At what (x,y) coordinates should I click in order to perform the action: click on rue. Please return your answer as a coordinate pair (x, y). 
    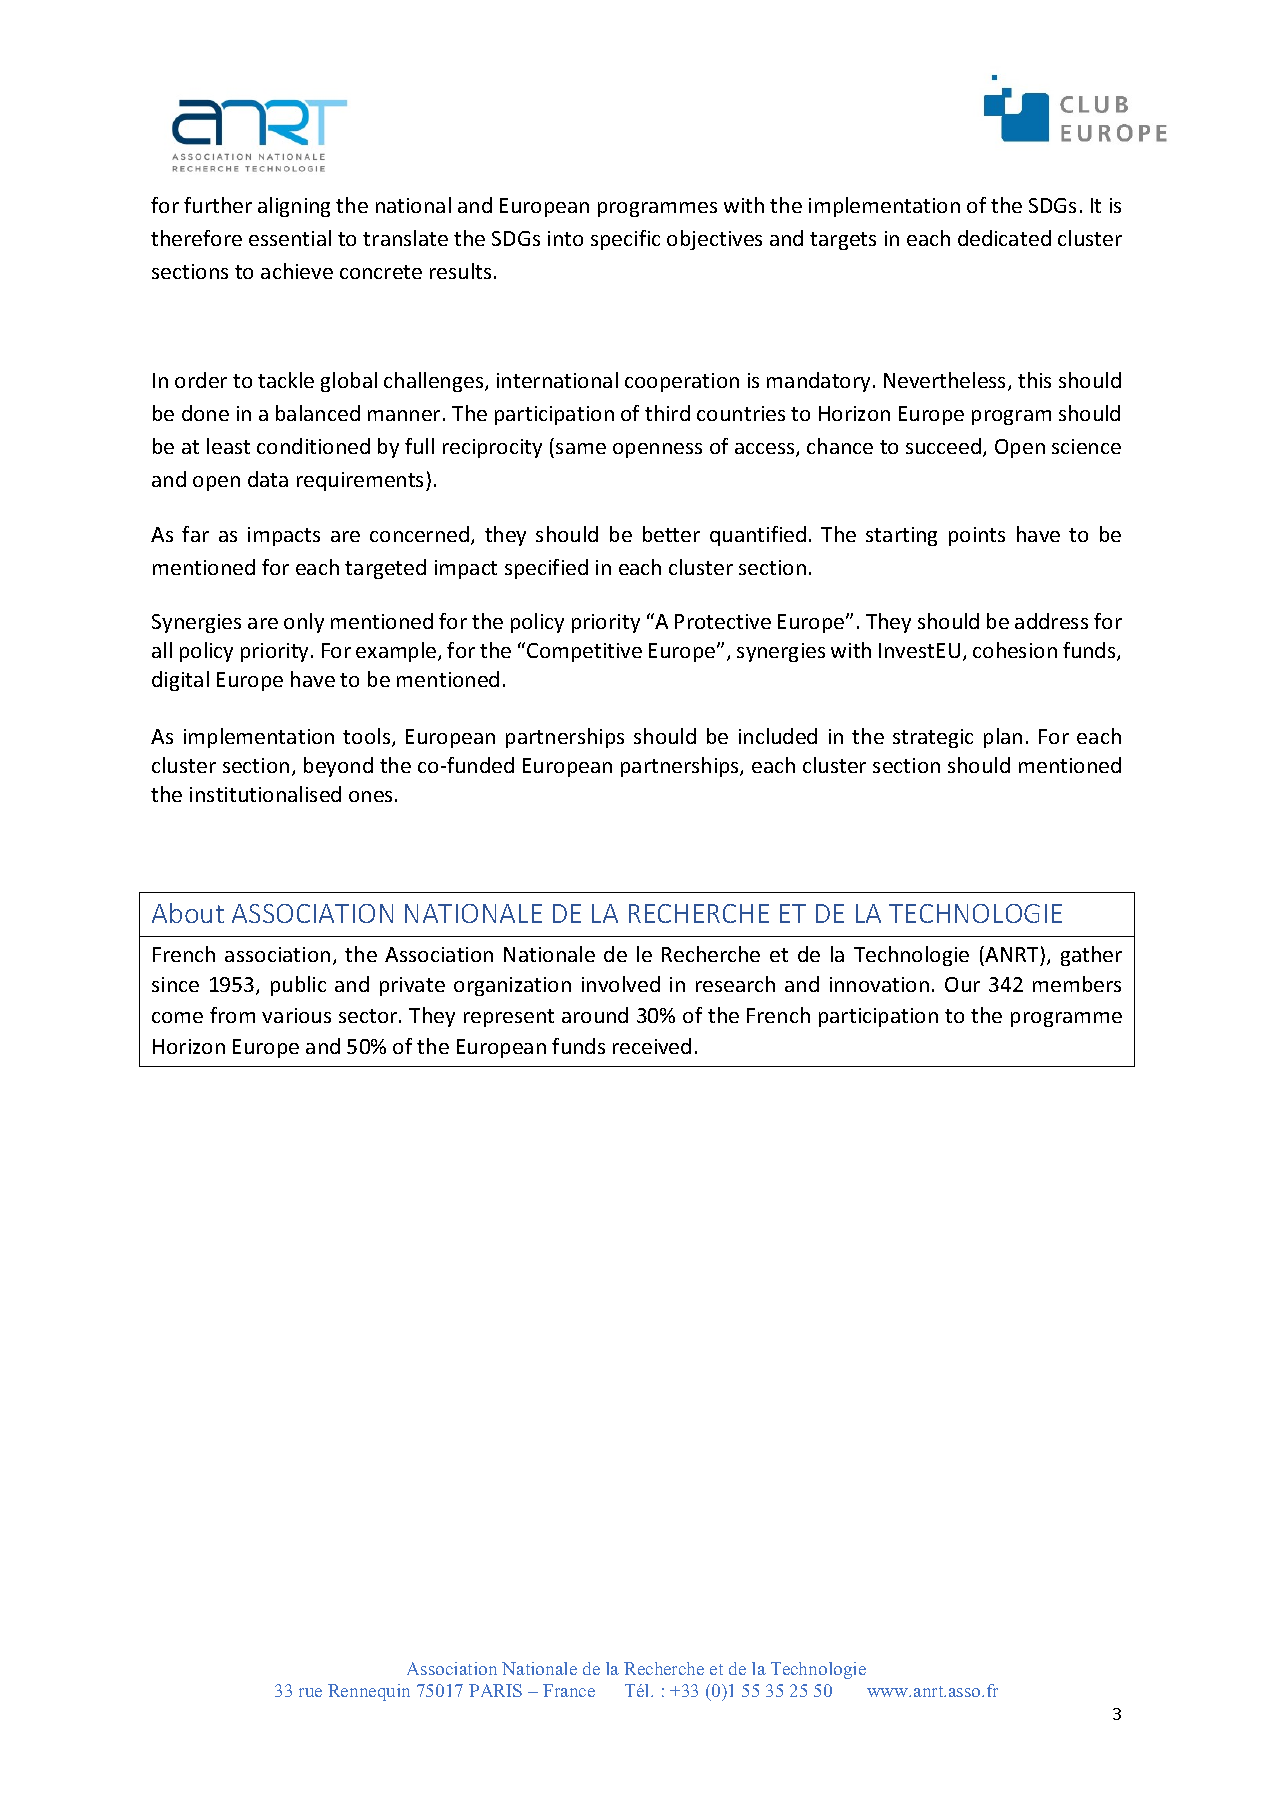
    Looking at the image, I should click on (310, 1692).
